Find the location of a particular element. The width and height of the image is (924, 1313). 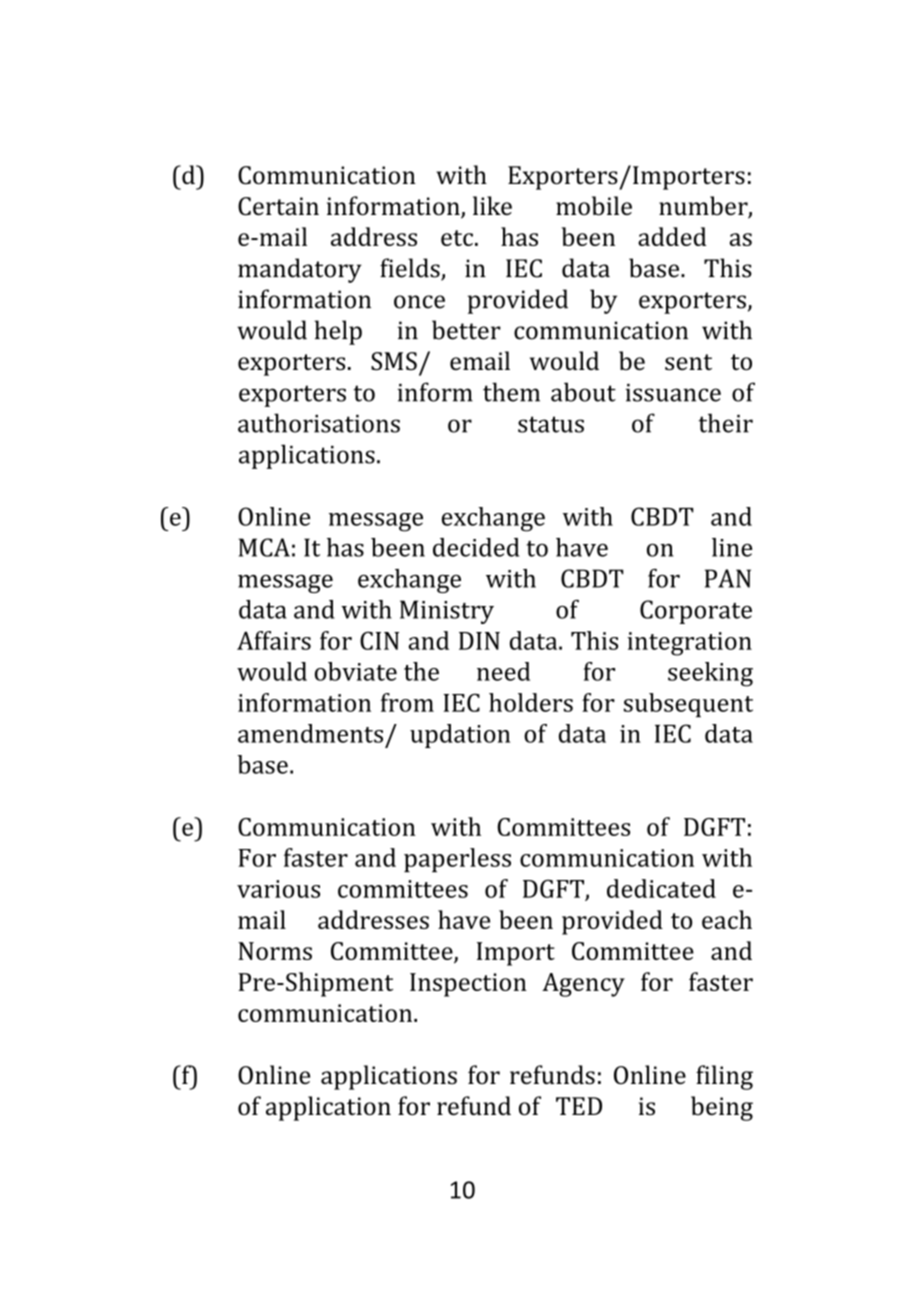

mandatory is located at coordinates (300, 270).
